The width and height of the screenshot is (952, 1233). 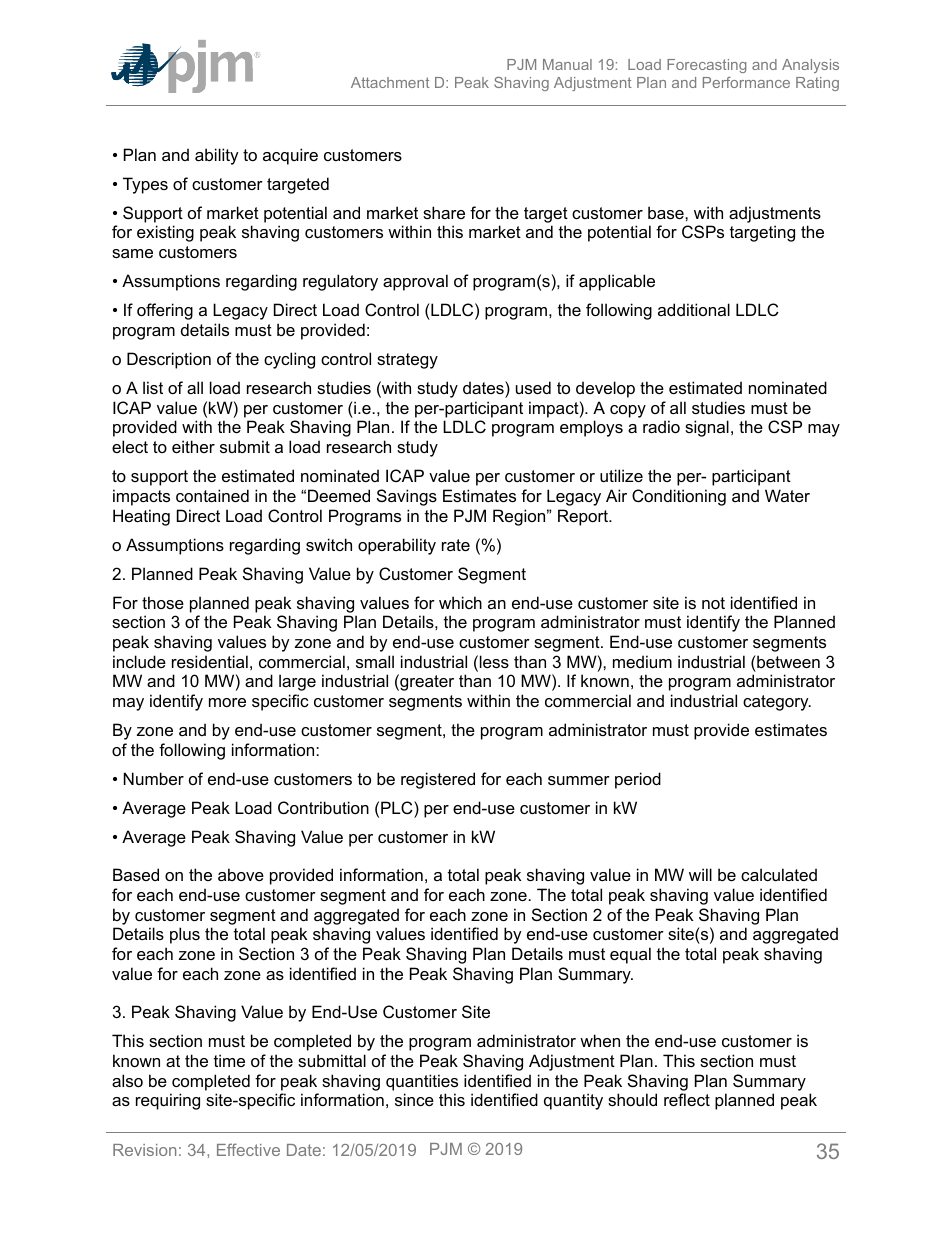 I want to click on Attachment, so click(x=390, y=82).
